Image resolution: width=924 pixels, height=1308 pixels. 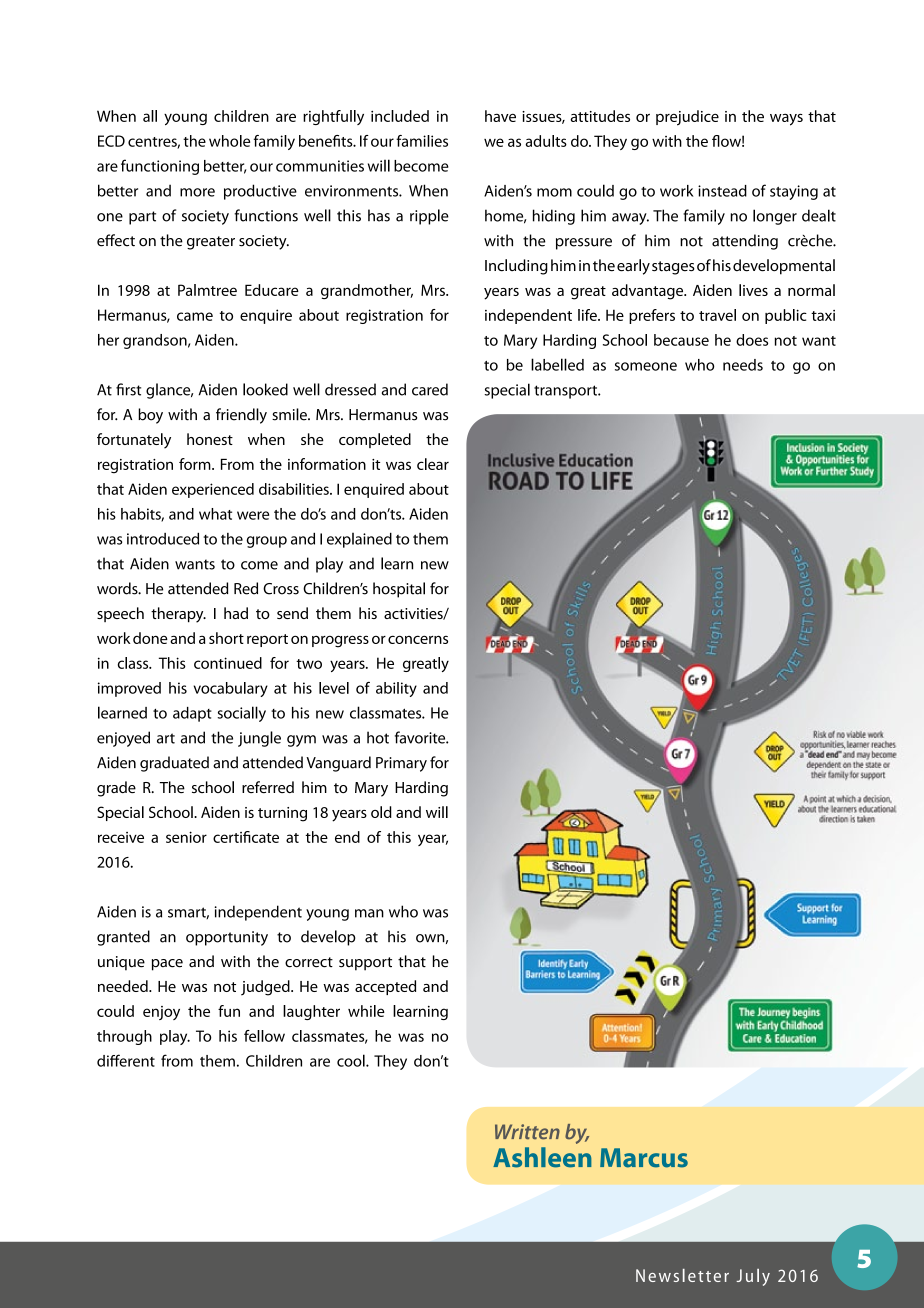 What do you see at coordinates (418, 639) in the screenshot?
I see `concerns` at bounding box center [418, 639].
